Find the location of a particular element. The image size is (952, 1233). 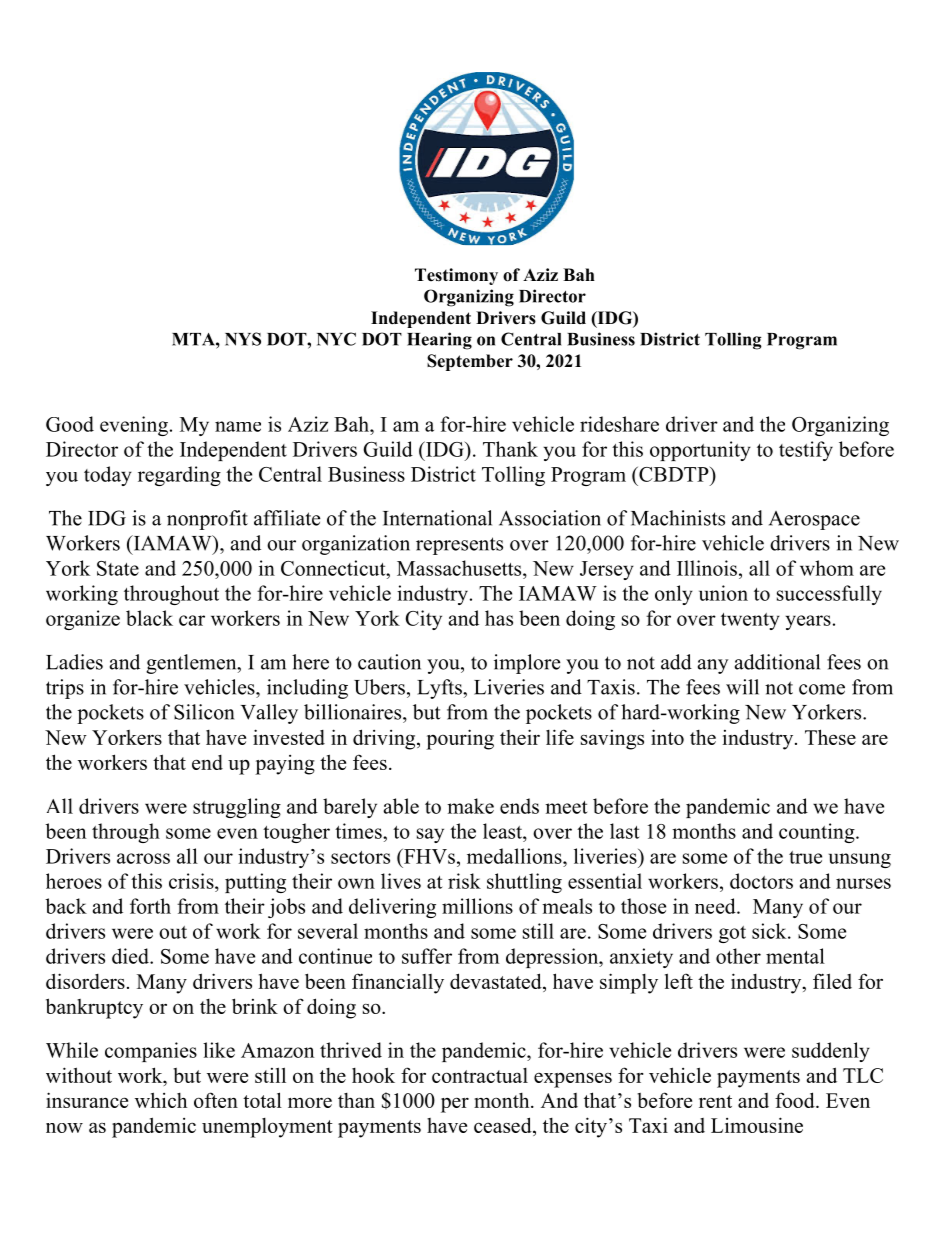

food is located at coordinates (796, 1100).
